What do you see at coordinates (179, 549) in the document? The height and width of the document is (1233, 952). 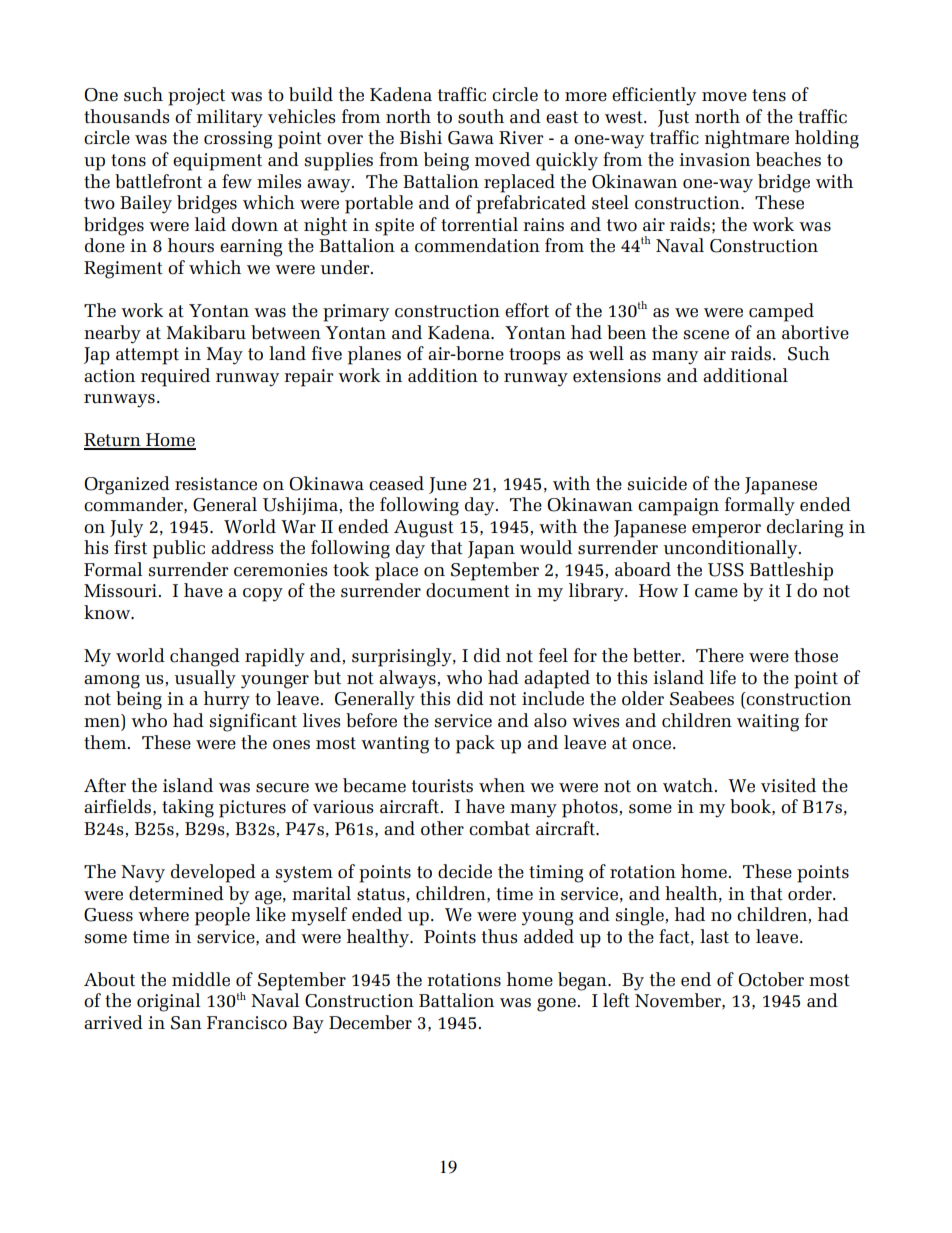 I see `public` at bounding box center [179, 549].
